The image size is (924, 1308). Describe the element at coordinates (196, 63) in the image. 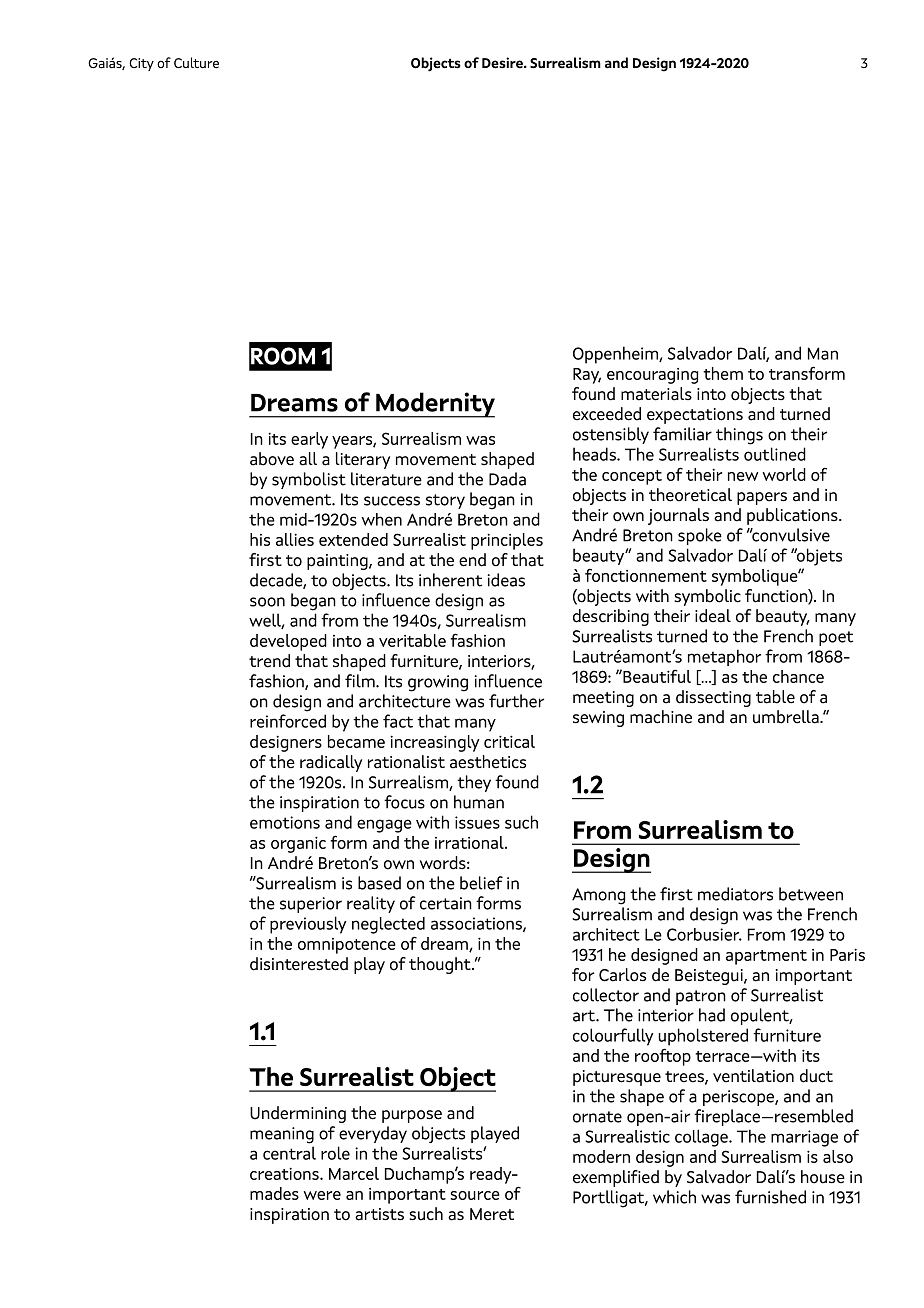

I see `Culture` at that location.
